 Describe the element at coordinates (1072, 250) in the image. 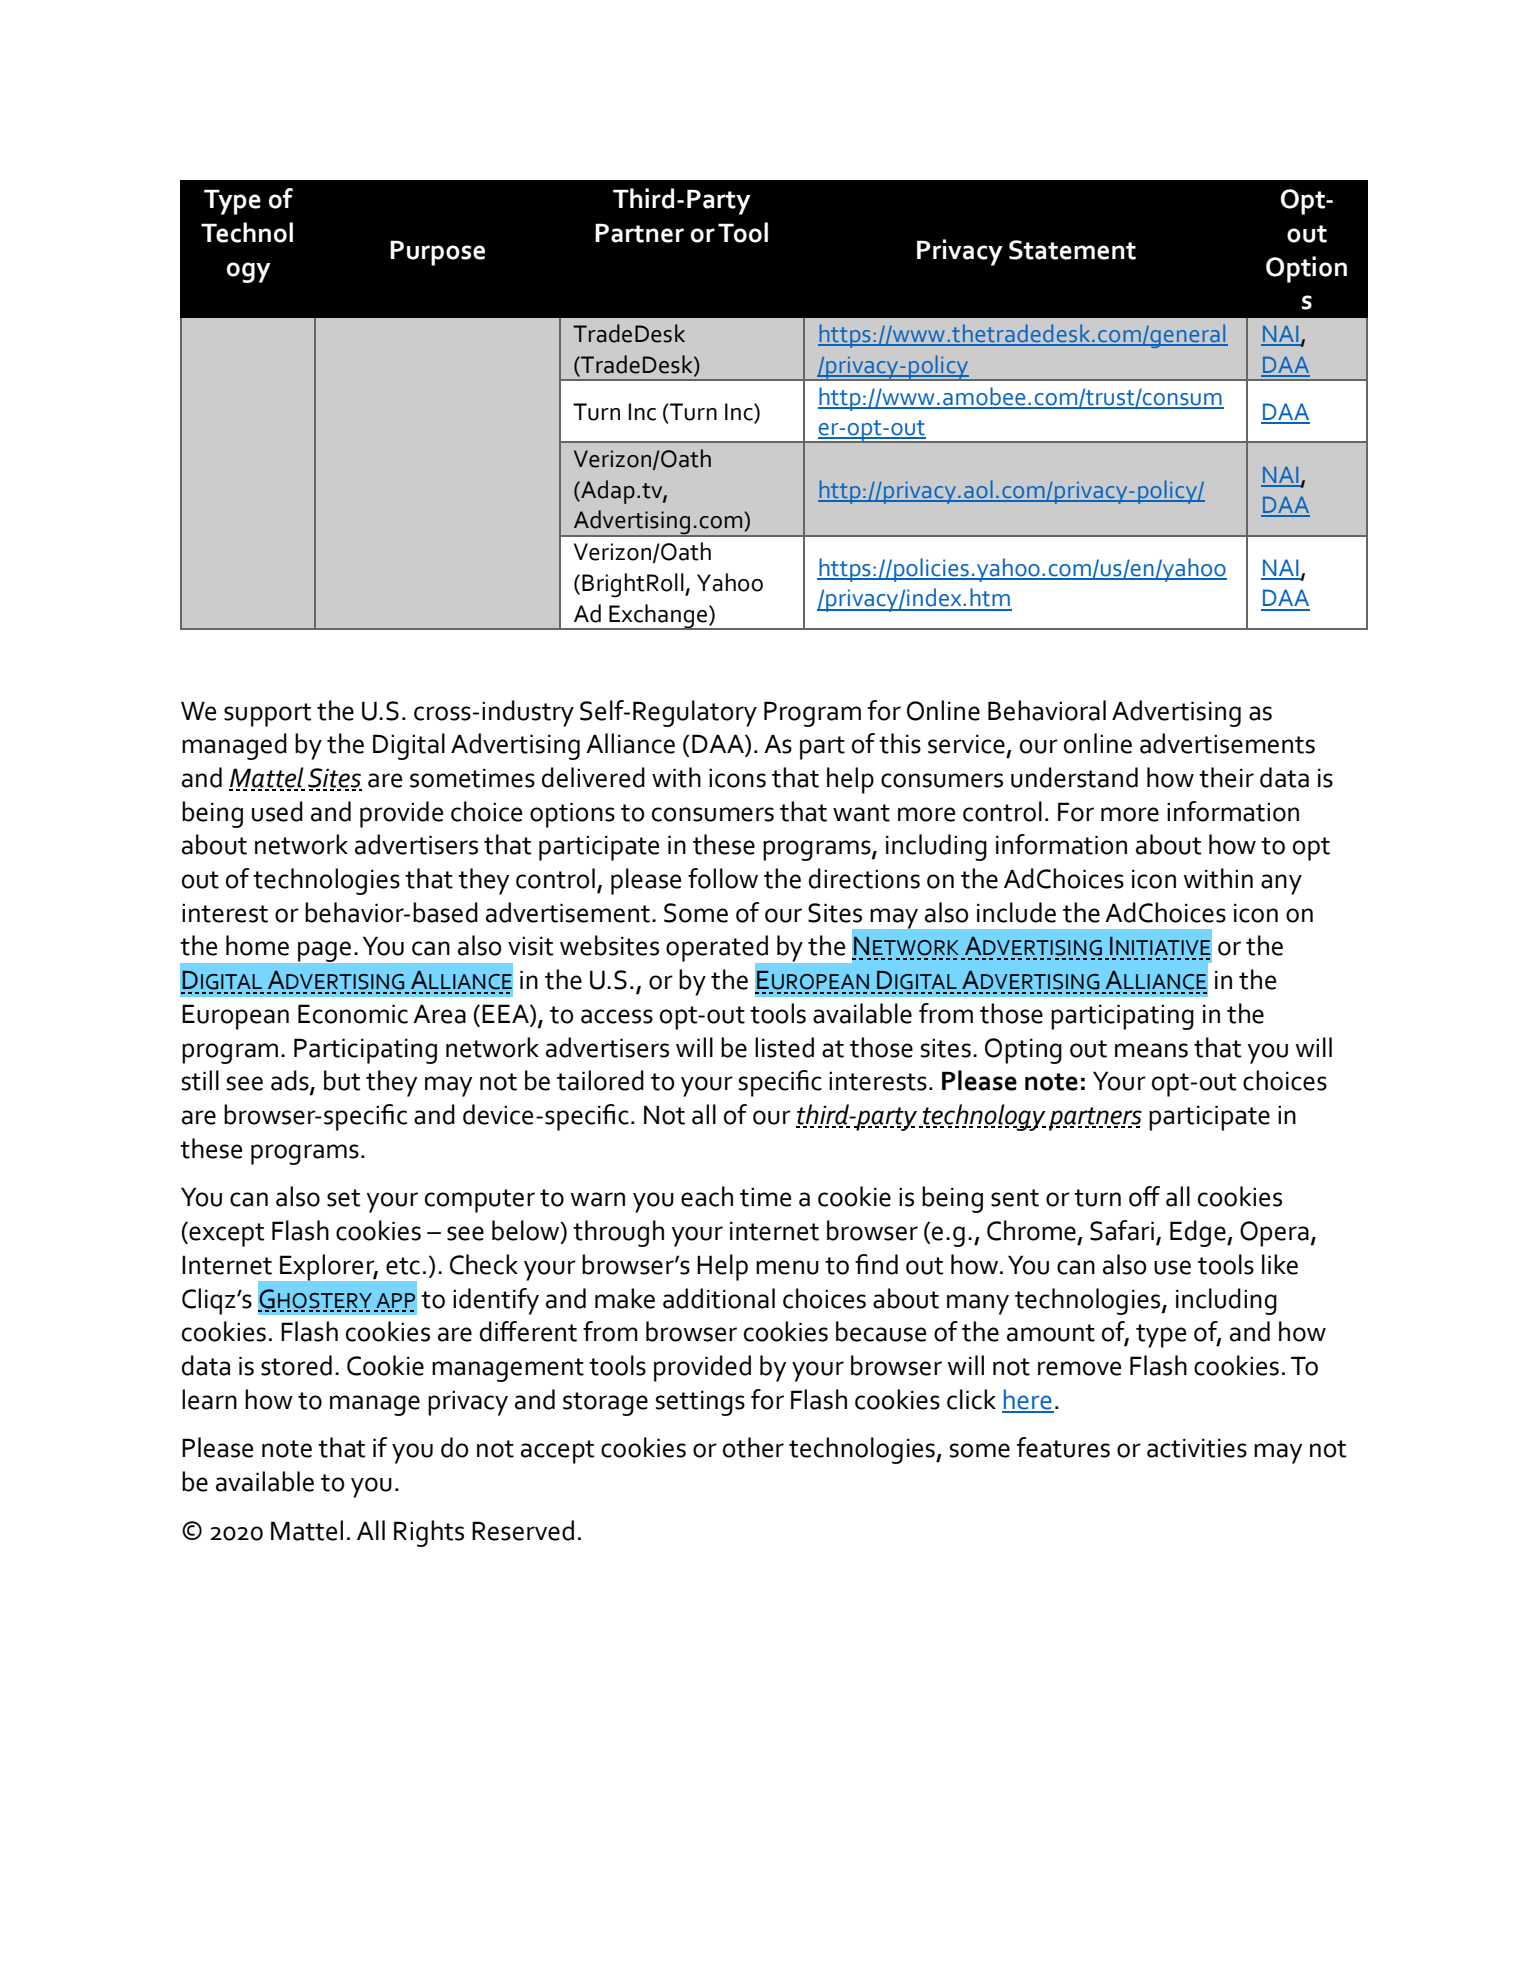

I see `Statement` at that location.
